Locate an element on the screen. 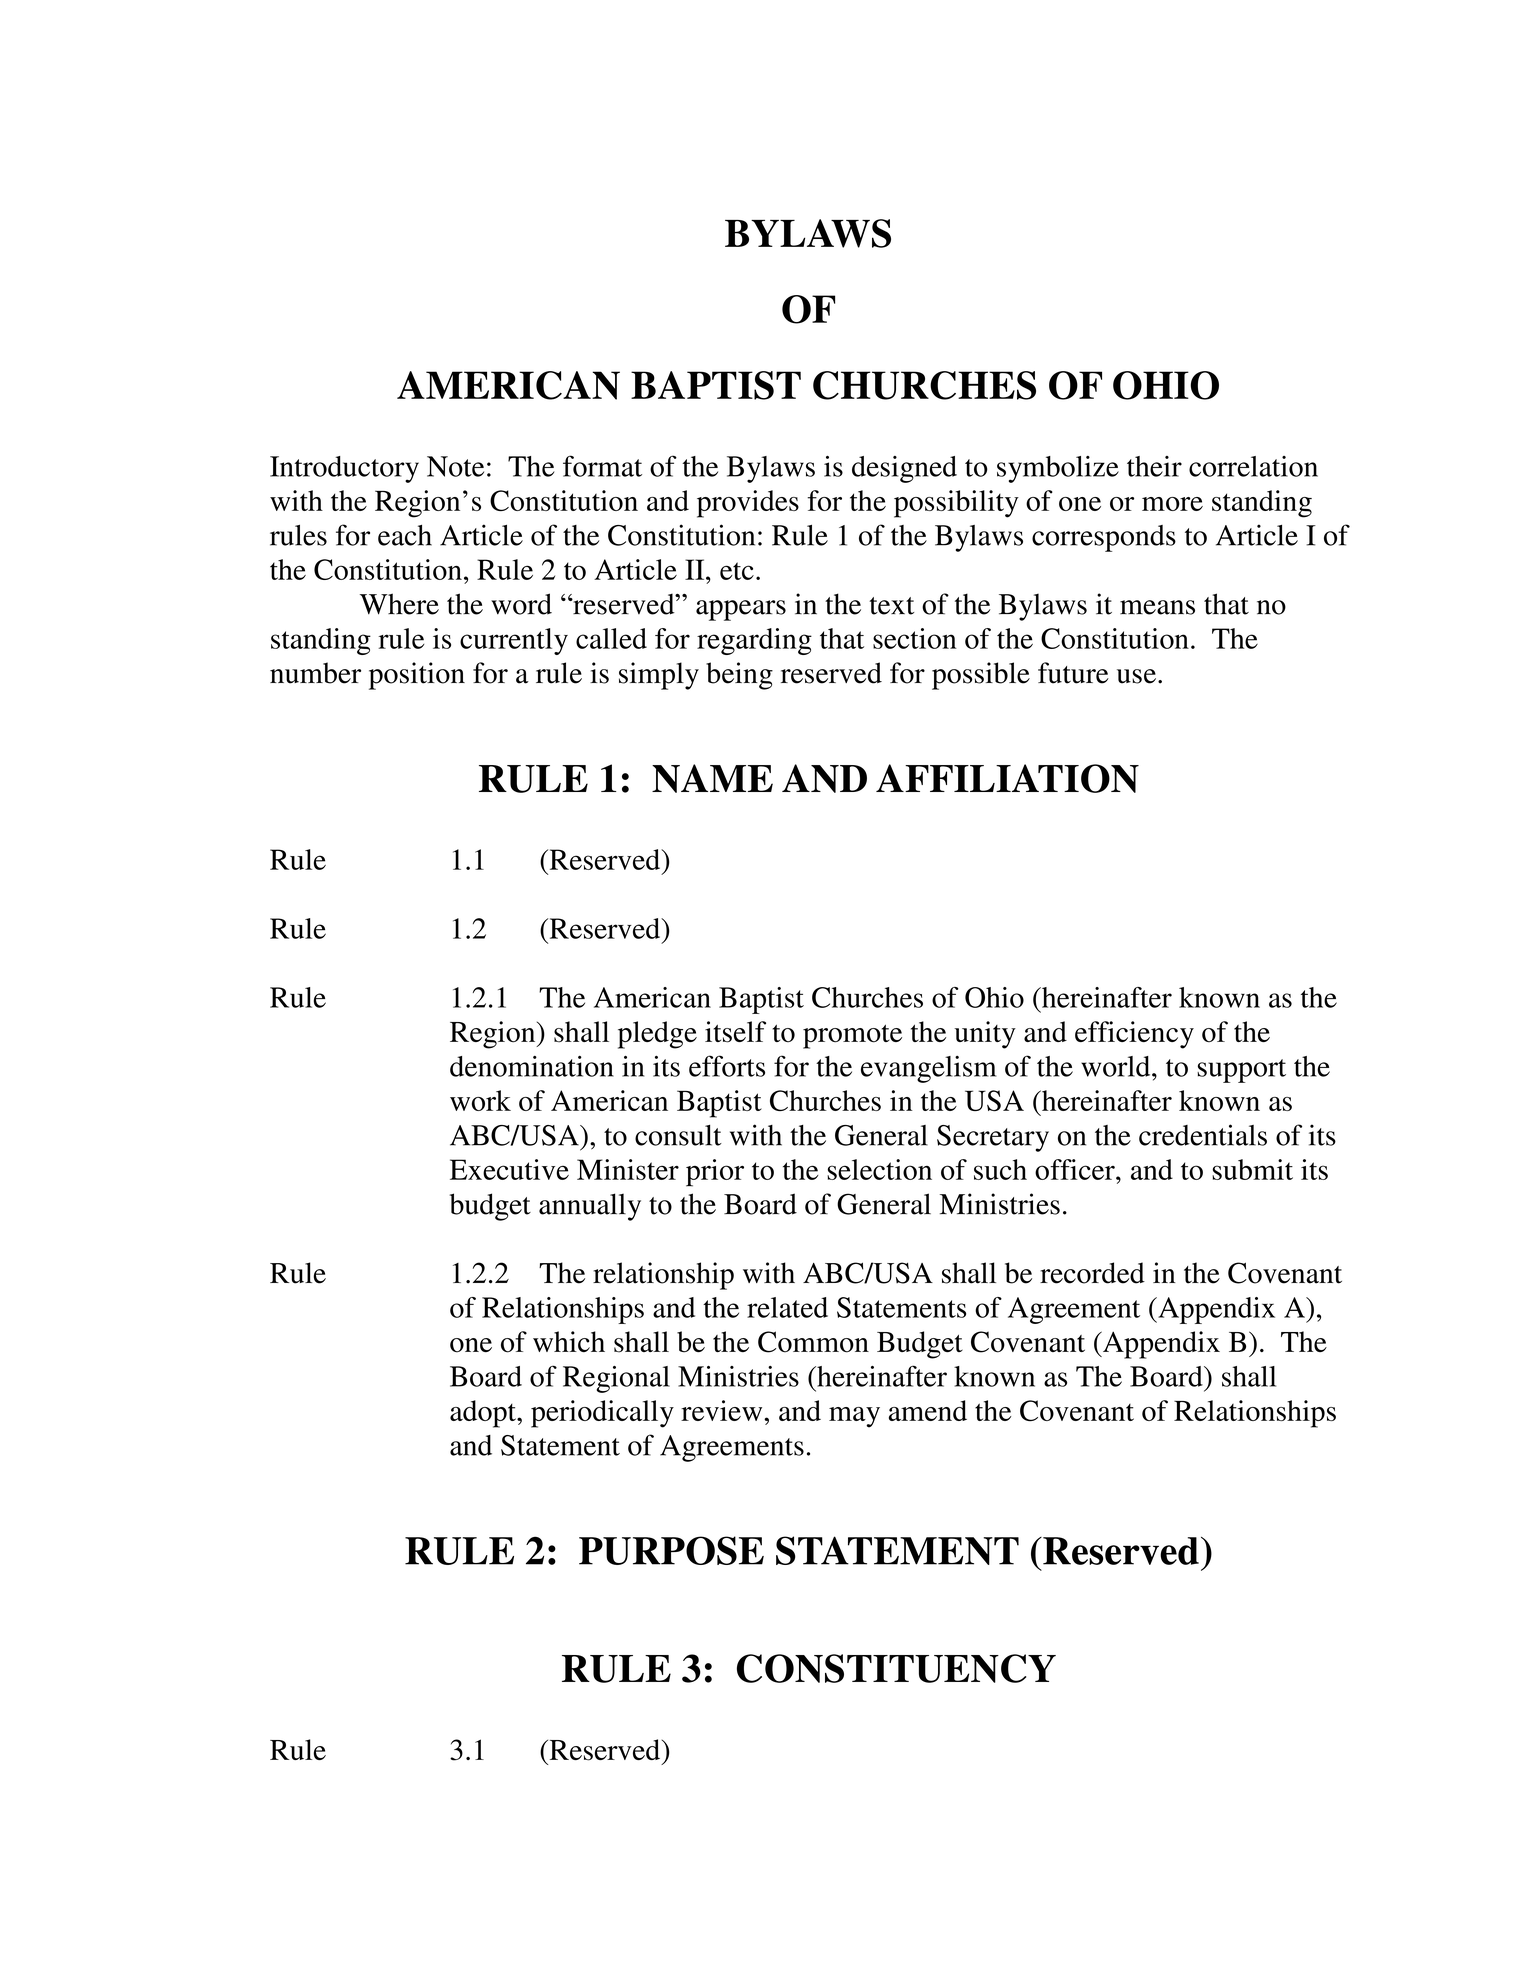 This screenshot has height=1977, width=1528. efforts is located at coordinates (727, 1066).
